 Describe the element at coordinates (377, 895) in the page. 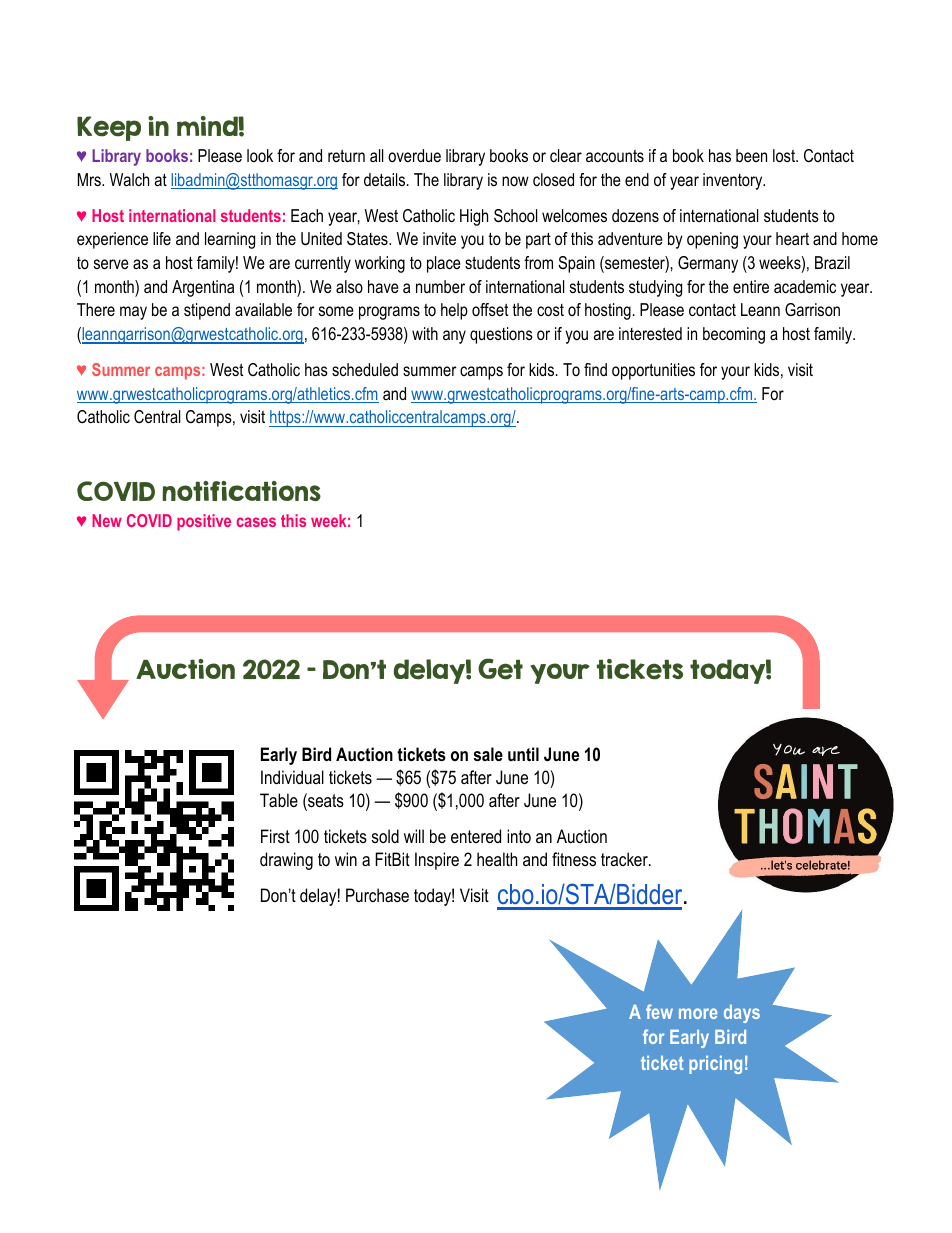

I see `Purchase` at that location.
